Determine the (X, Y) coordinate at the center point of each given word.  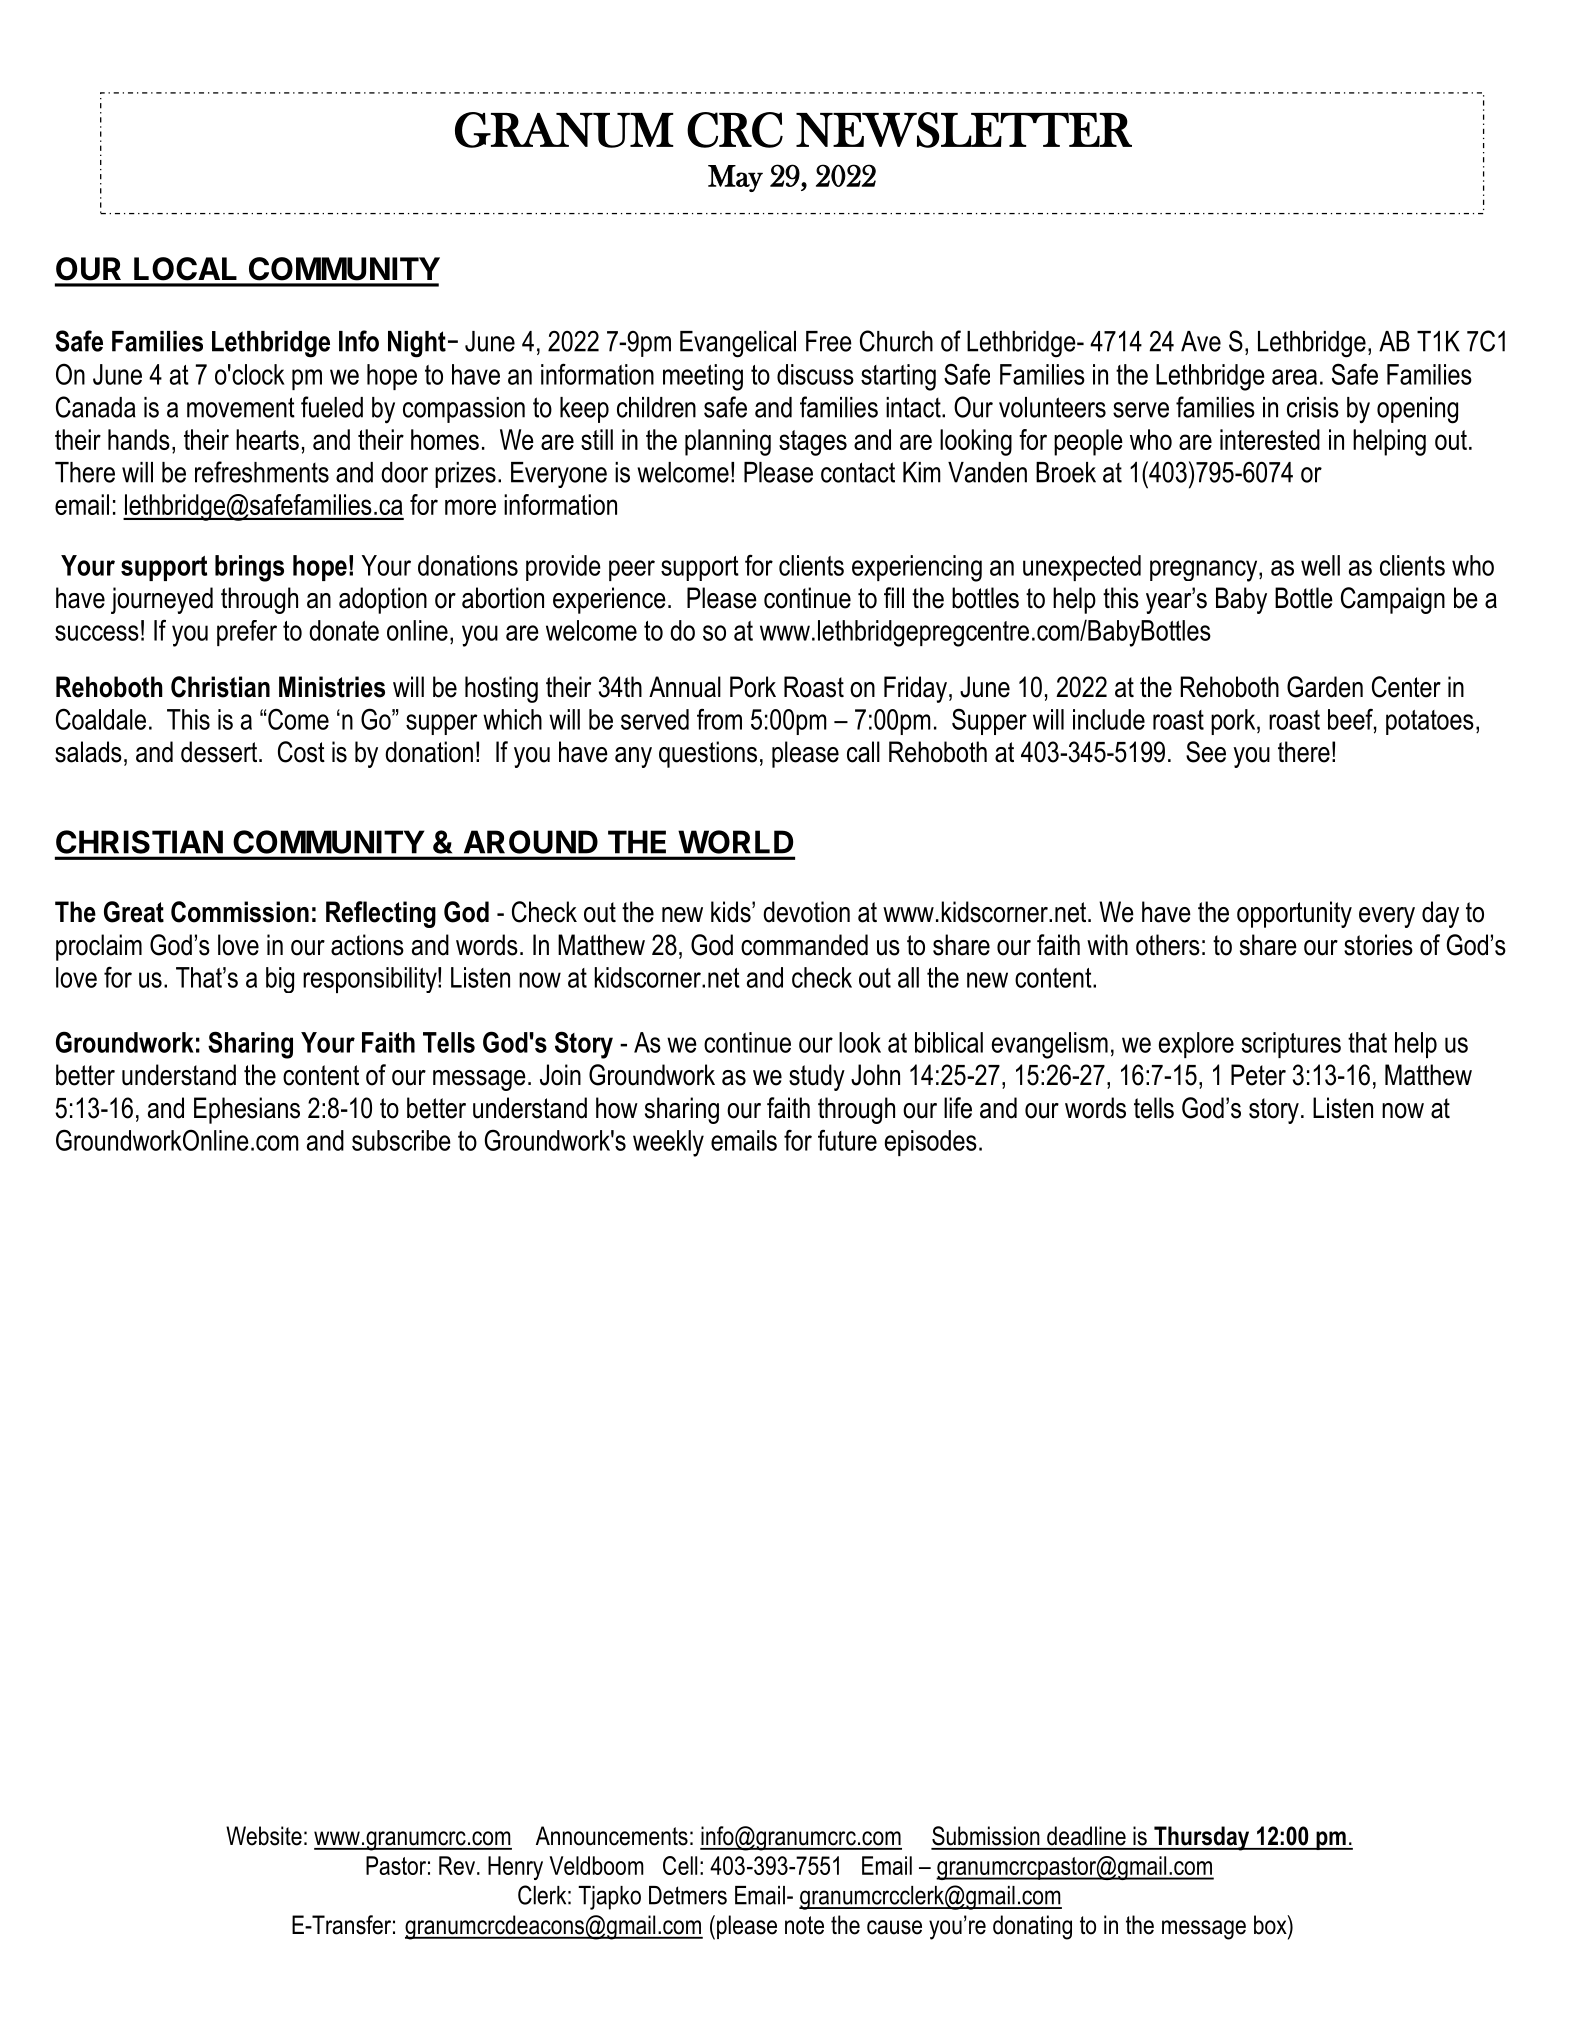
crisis (1313, 407)
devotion (806, 912)
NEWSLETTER (964, 130)
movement (241, 407)
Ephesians (247, 1110)
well (1320, 565)
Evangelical (738, 344)
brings (249, 568)
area (1294, 377)
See (1206, 752)
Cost (301, 752)
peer (632, 570)
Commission (240, 912)
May (735, 178)
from (719, 719)
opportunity (1294, 914)
